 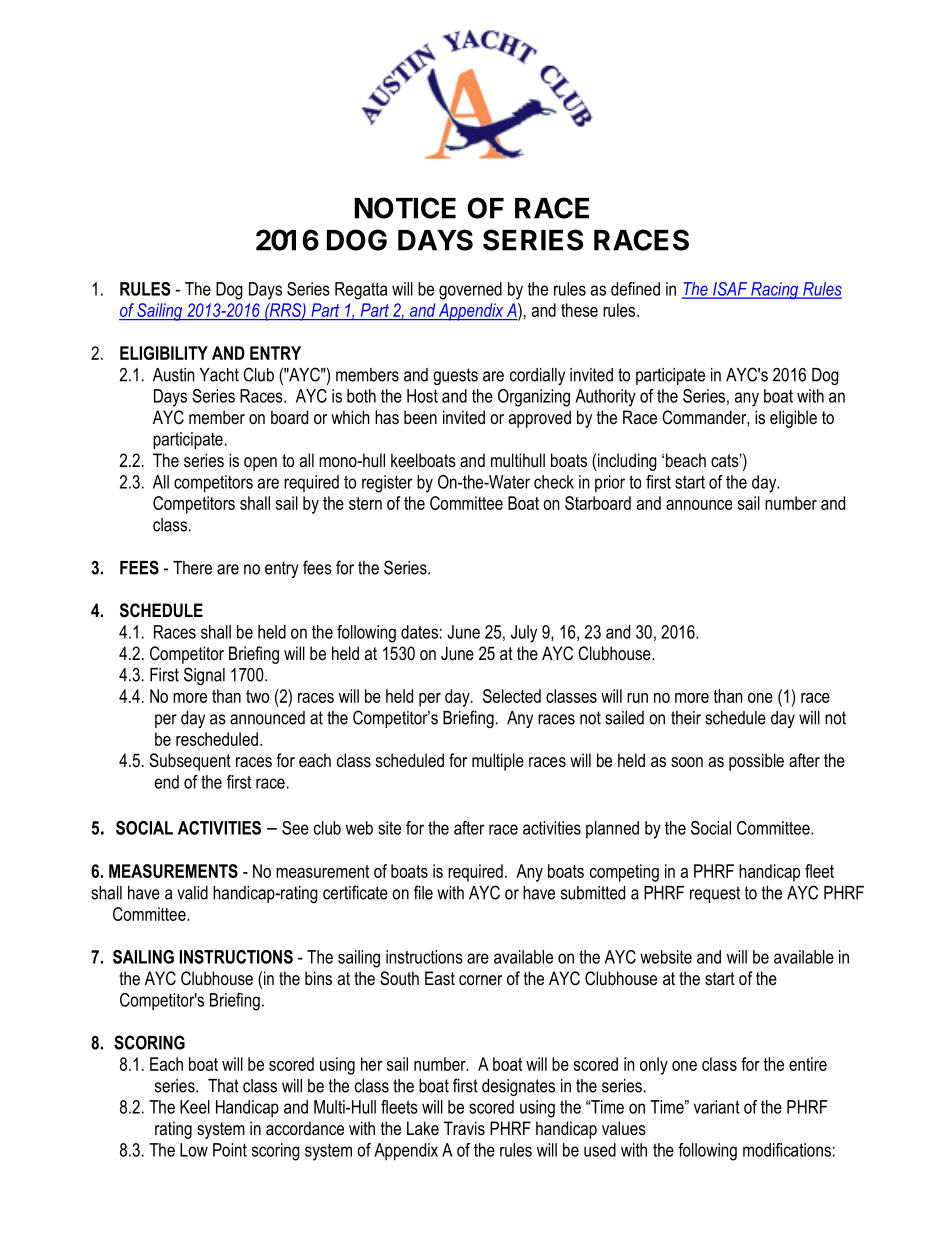 I want to click on request, so click(x=715, y=894).
